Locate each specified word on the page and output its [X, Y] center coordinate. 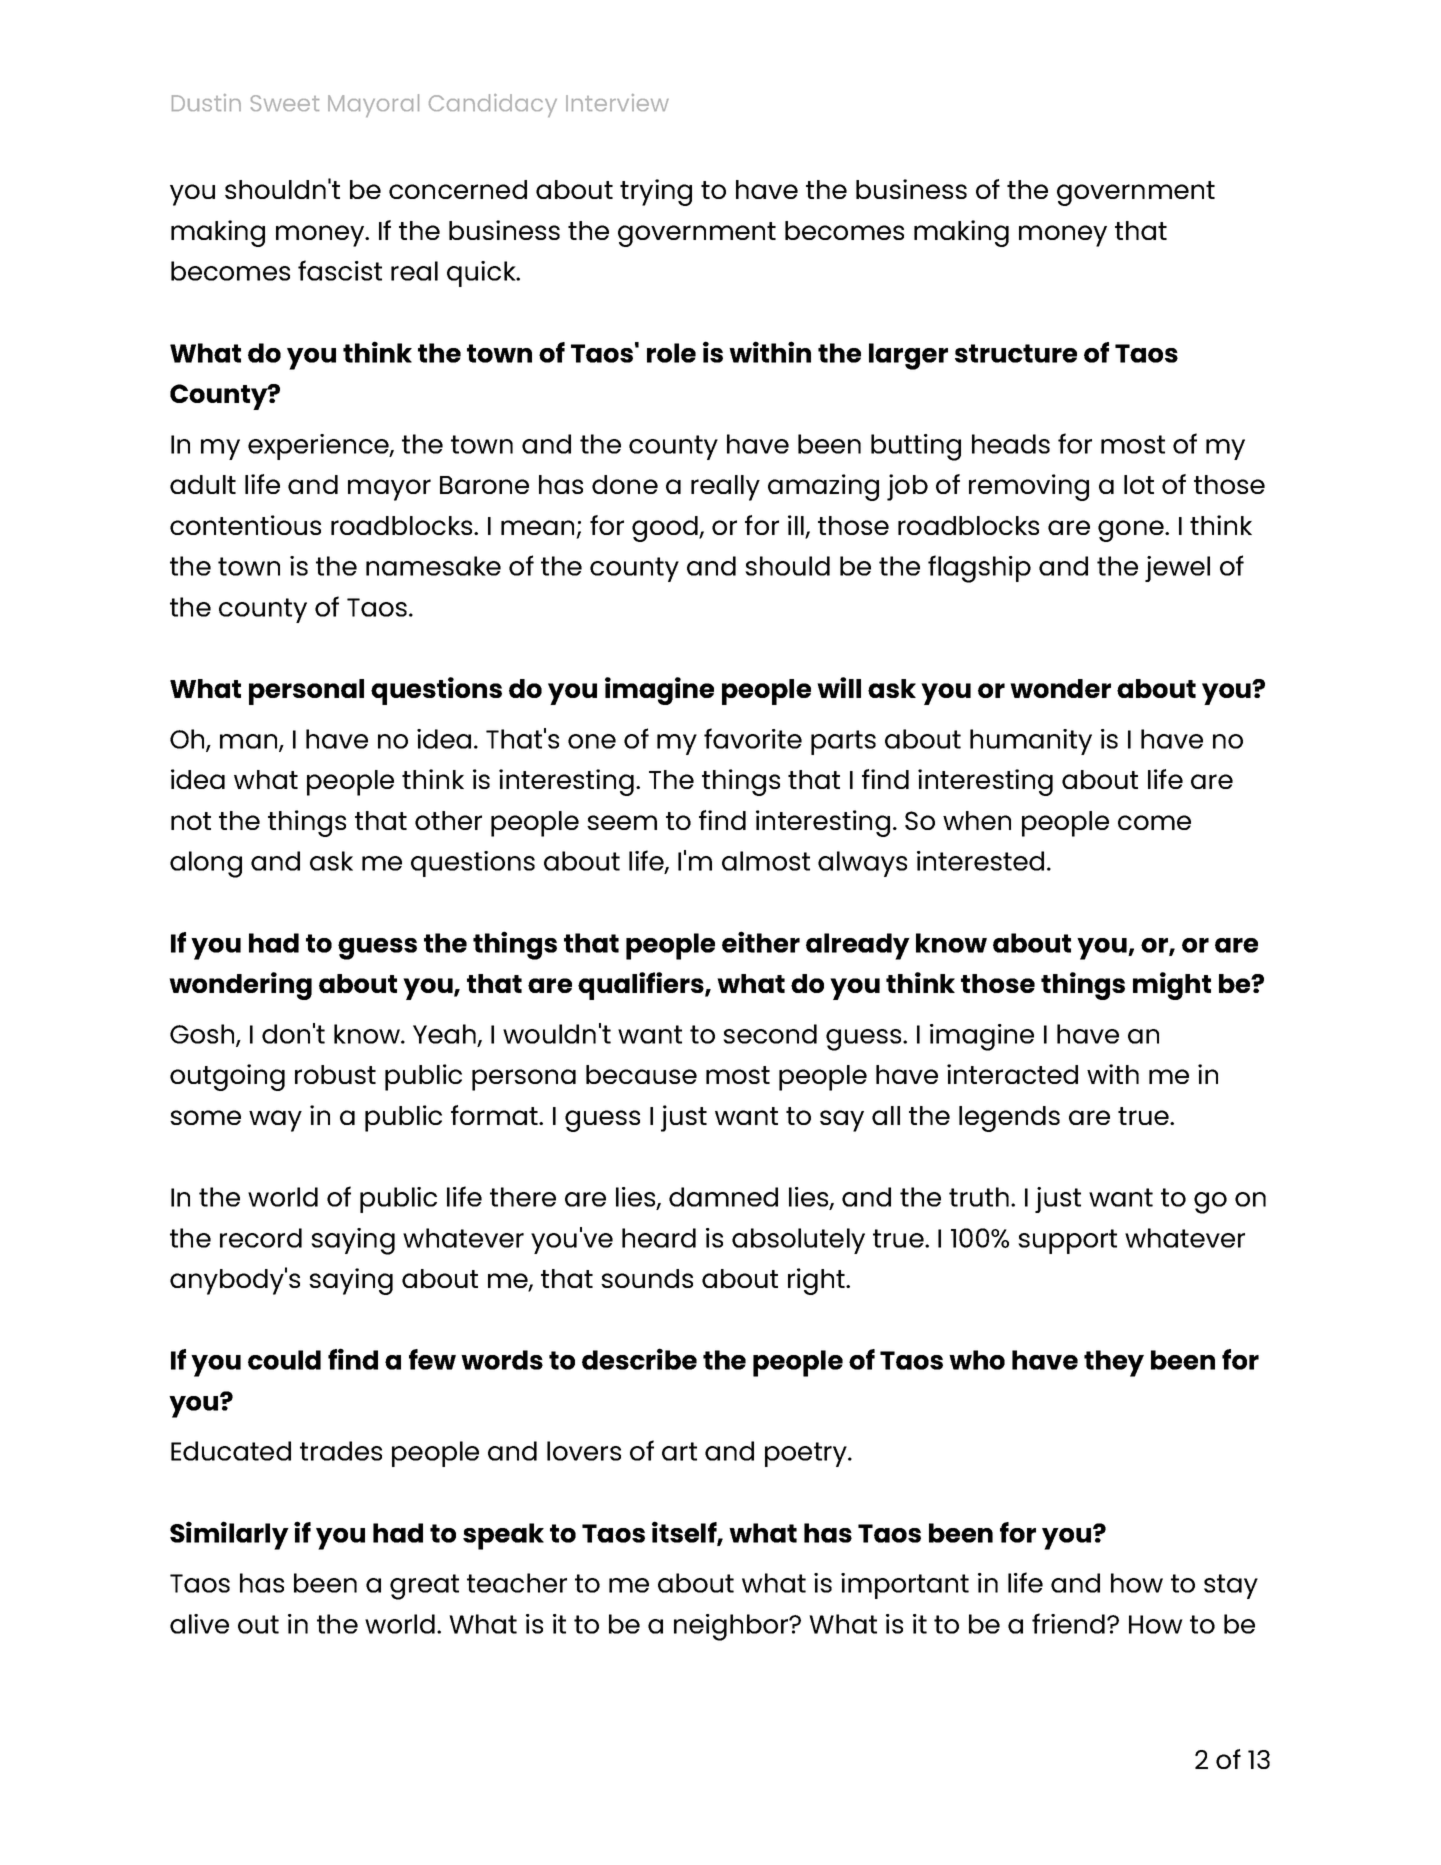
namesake [433, 566]
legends [1009, 1119]
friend [1068, 1623]
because [641, 1074]
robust [335, 1074]
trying [656, 192]
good [666, 529]
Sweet [285, 103]
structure [1016, 353]
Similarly [229, 1535]
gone [1132, 531]
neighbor [732, 1627]
